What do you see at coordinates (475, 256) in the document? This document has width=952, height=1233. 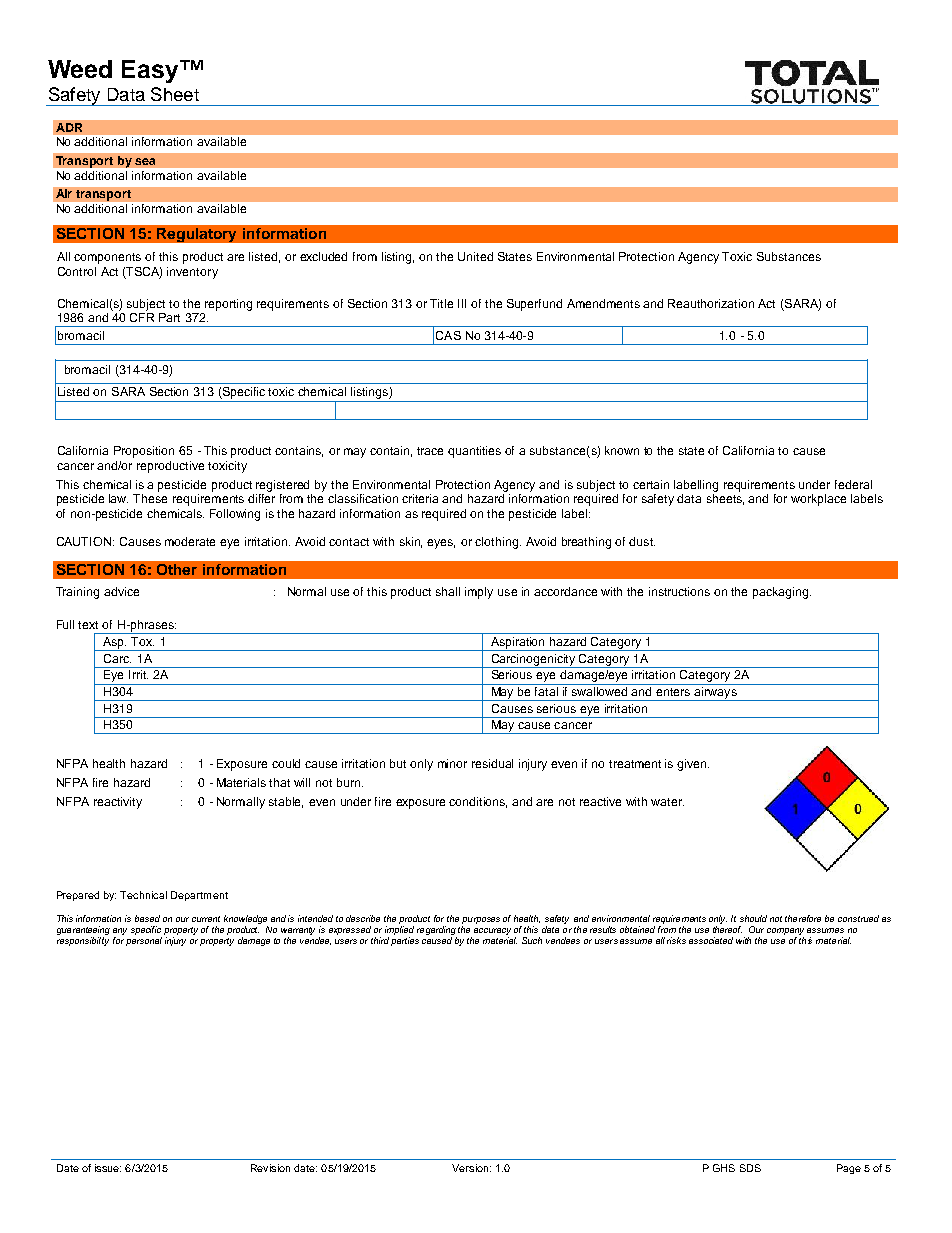 I see `United` at bounding box center [475, 256].
